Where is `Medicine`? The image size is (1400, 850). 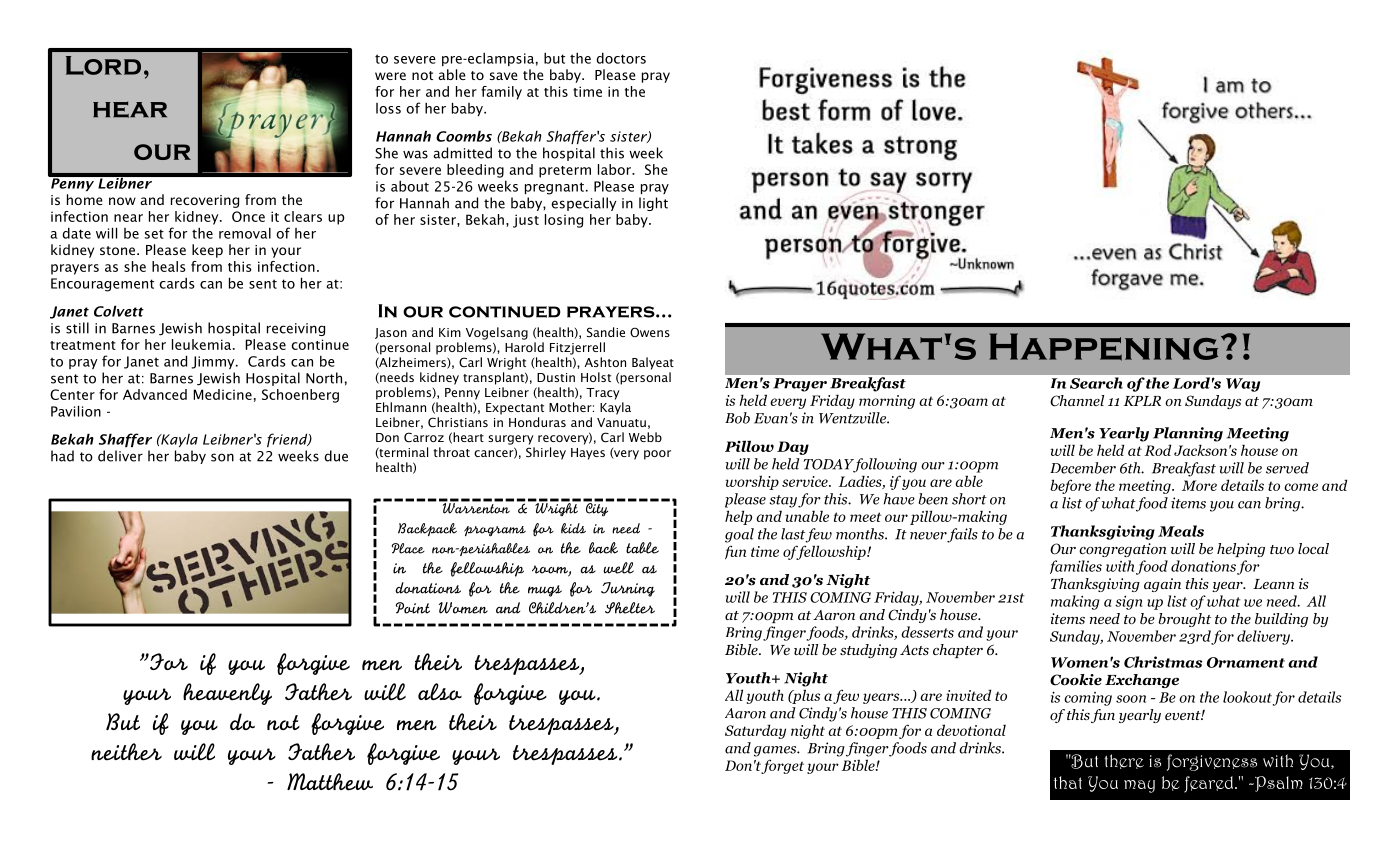
Medicine is located at coordinates (222, 394).
